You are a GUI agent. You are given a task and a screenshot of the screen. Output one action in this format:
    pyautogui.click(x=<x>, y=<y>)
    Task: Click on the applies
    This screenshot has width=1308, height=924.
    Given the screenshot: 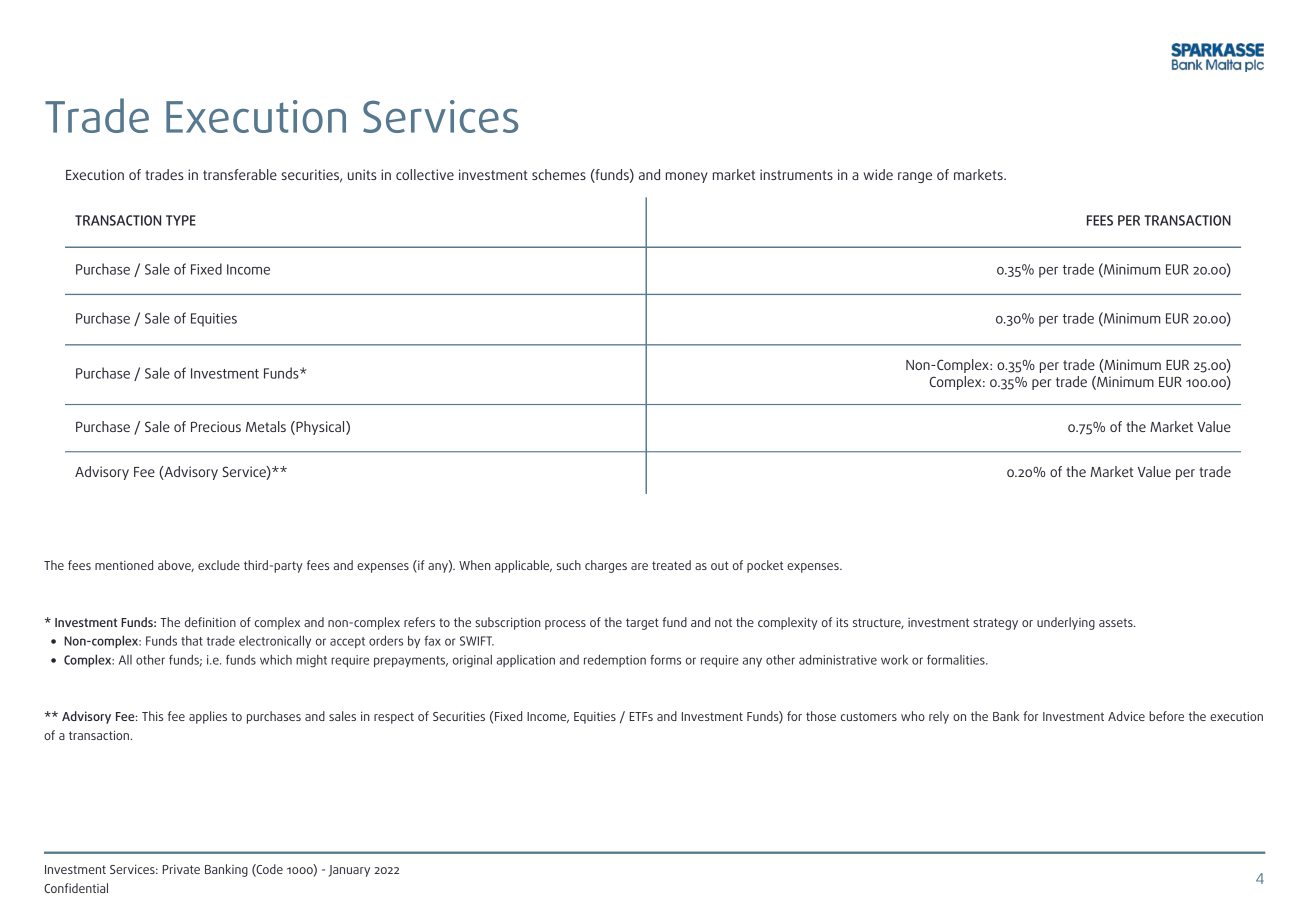 What is the action you would take?
    pyautogui.click(x=208, y=717)
